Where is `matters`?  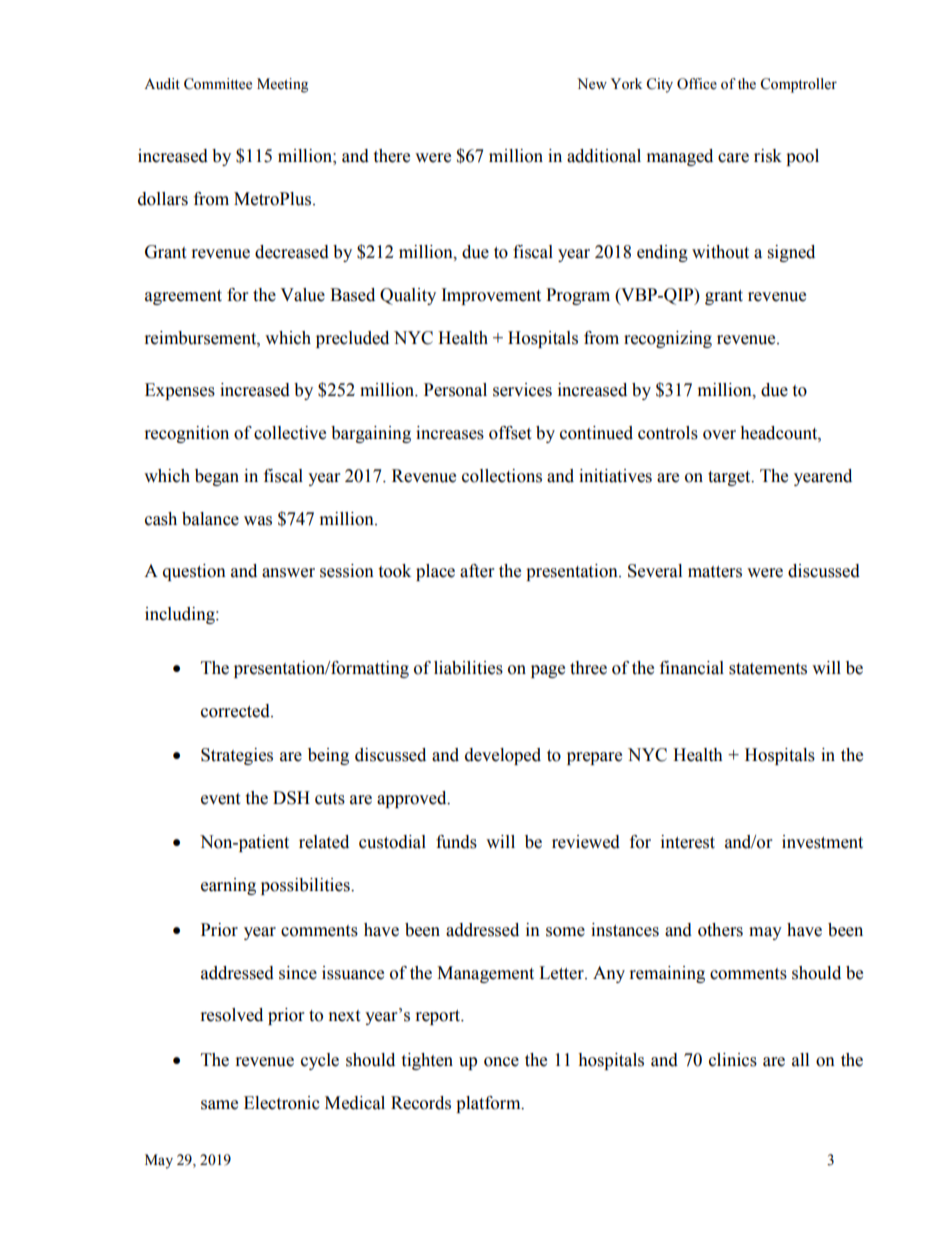 matters is located at coordinates (715, 572).
